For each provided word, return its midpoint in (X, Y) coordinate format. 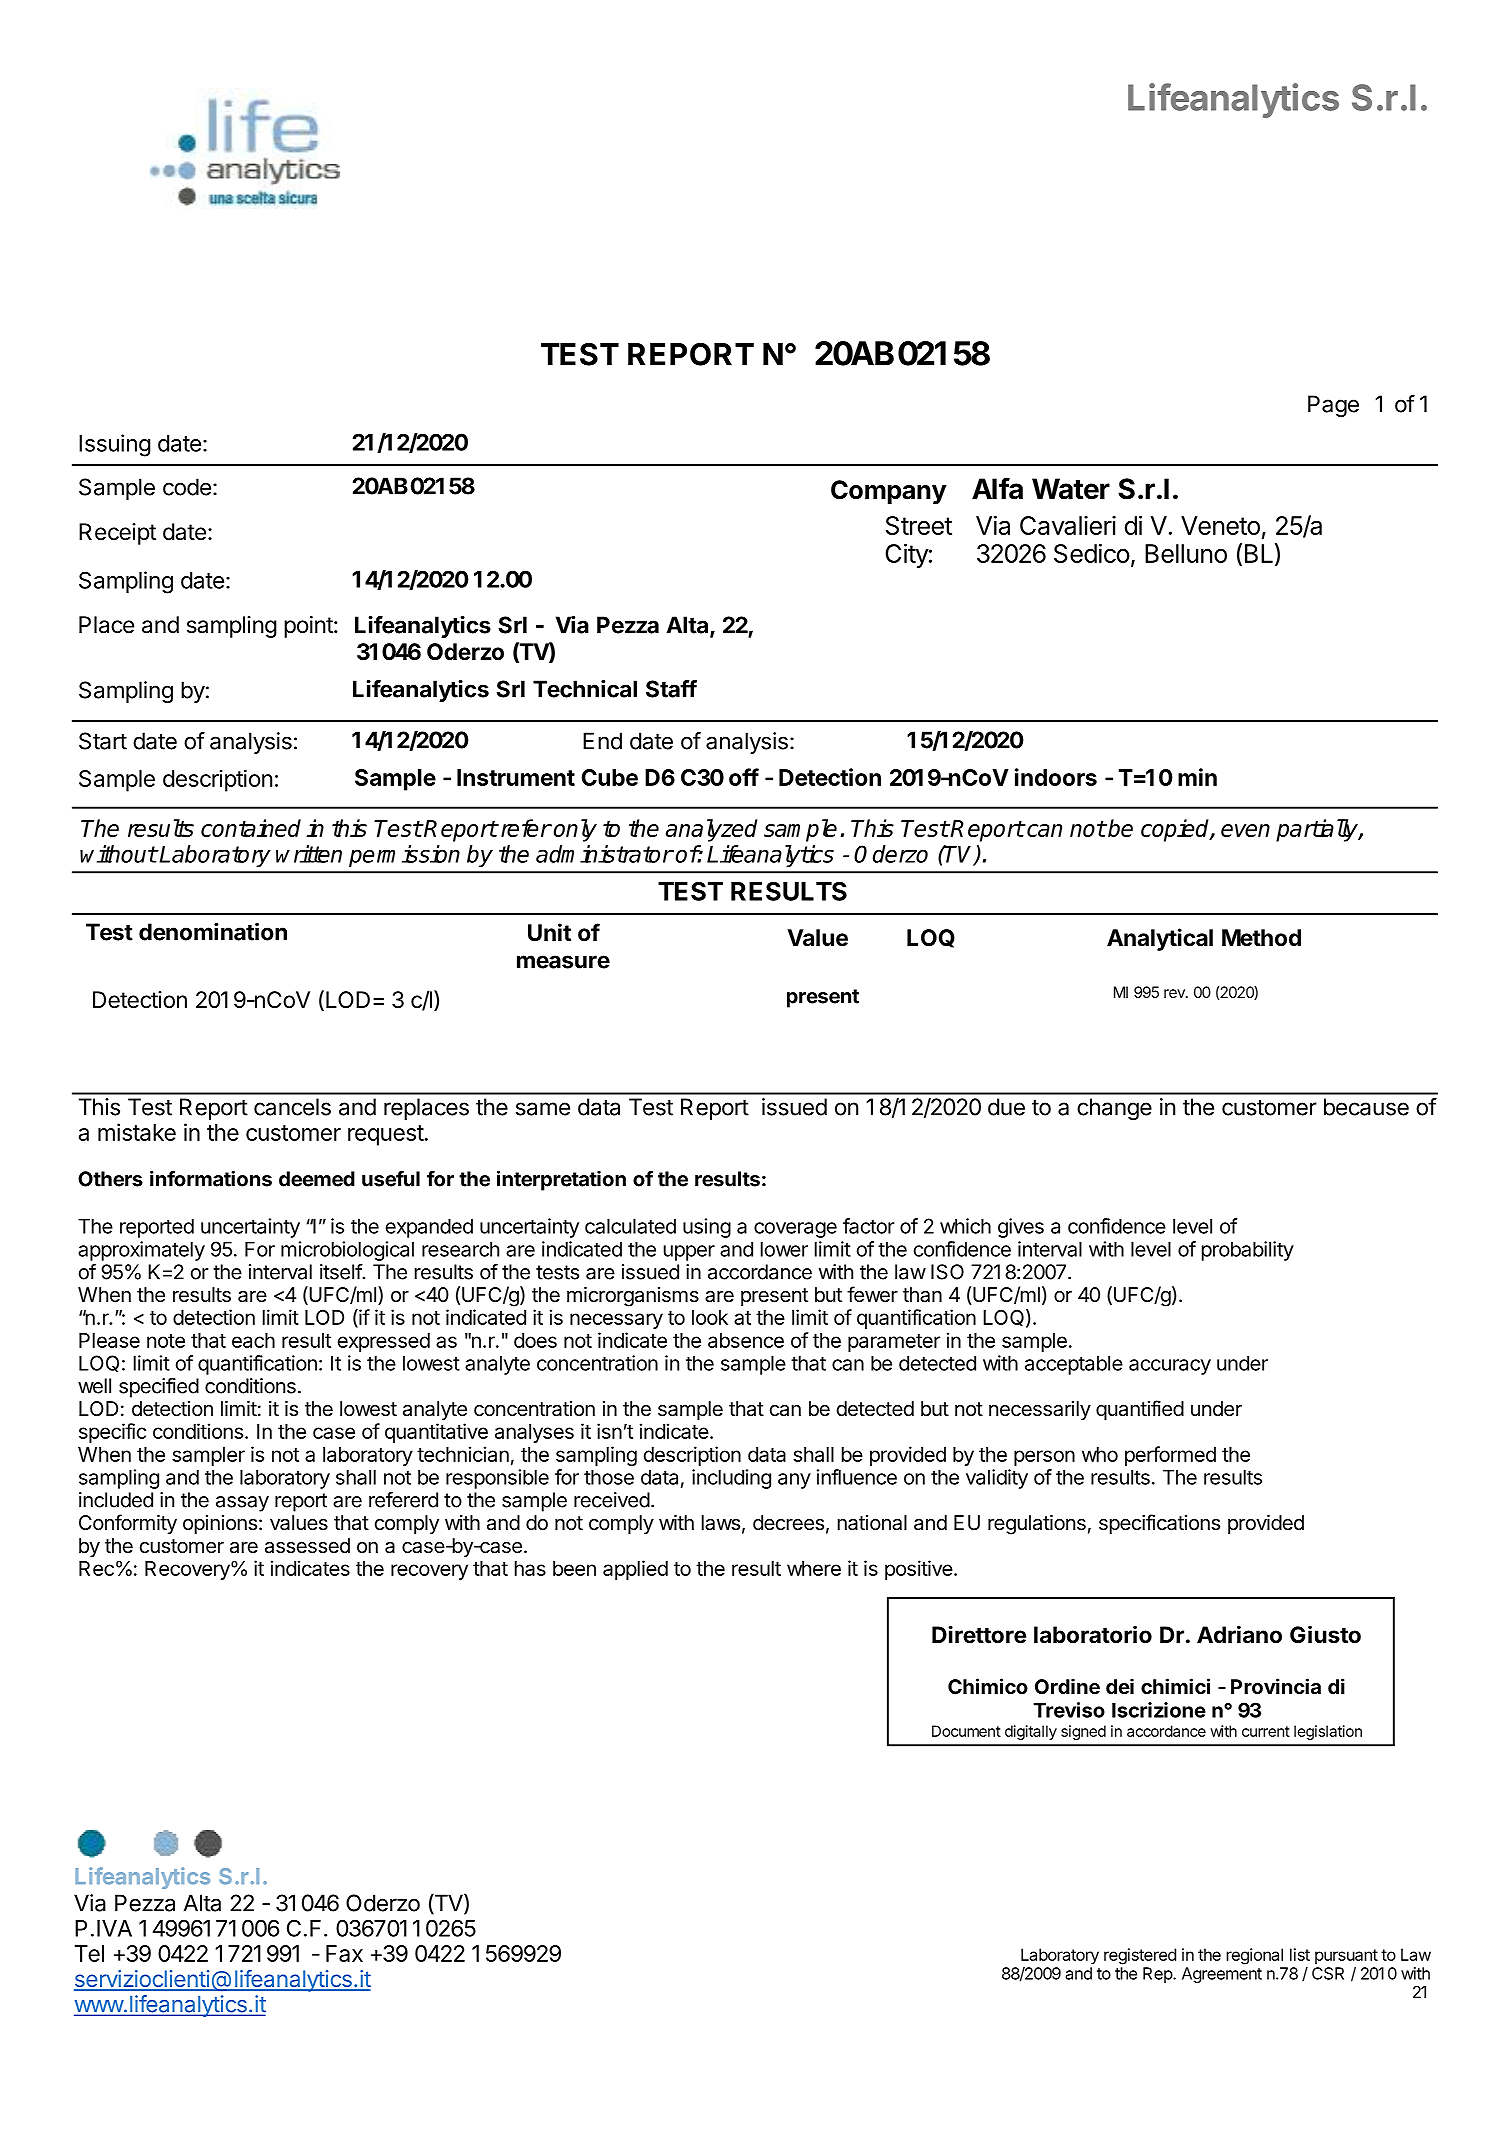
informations (211, 1178)
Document (966, 1731)
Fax (344, 1953)
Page (1333, 406)
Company (888, 492)
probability (1248, 1251)
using (707, 1228)
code (187, 487)
